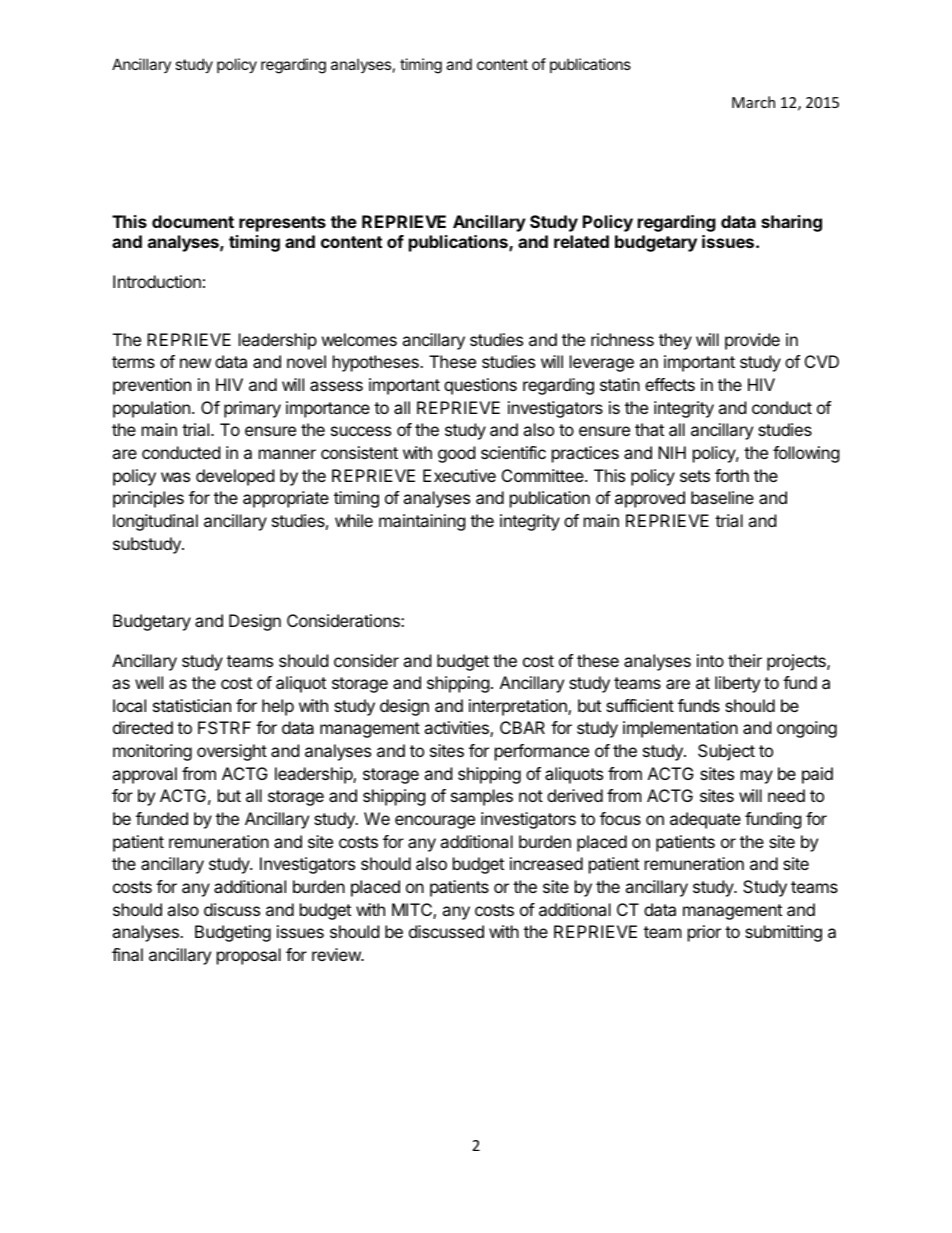 The image size is (952, 1233). What do you see at coordinates (753, 102) in the image?
I see `March` at bounding box center [753, 102].
